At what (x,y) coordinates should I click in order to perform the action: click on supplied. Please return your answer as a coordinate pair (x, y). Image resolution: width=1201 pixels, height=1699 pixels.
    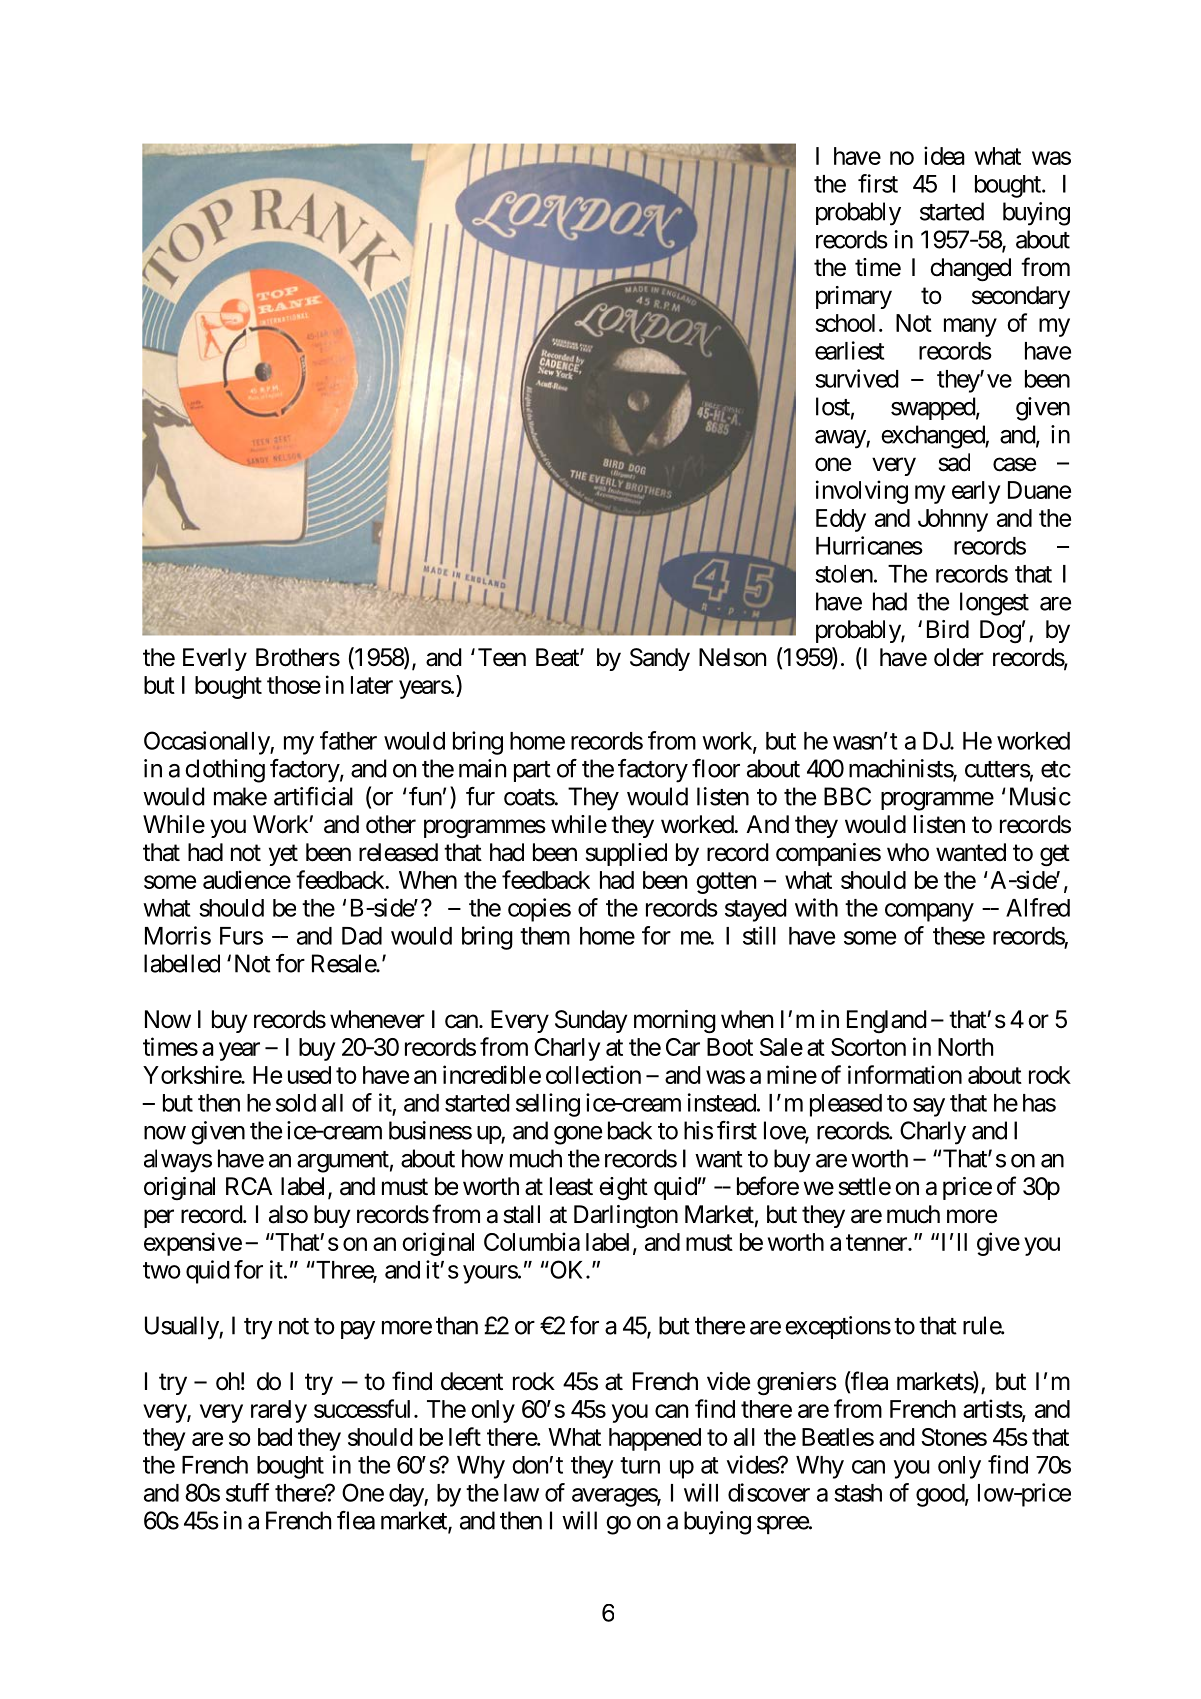
    Looking at the image, I should click on (626, 854).
